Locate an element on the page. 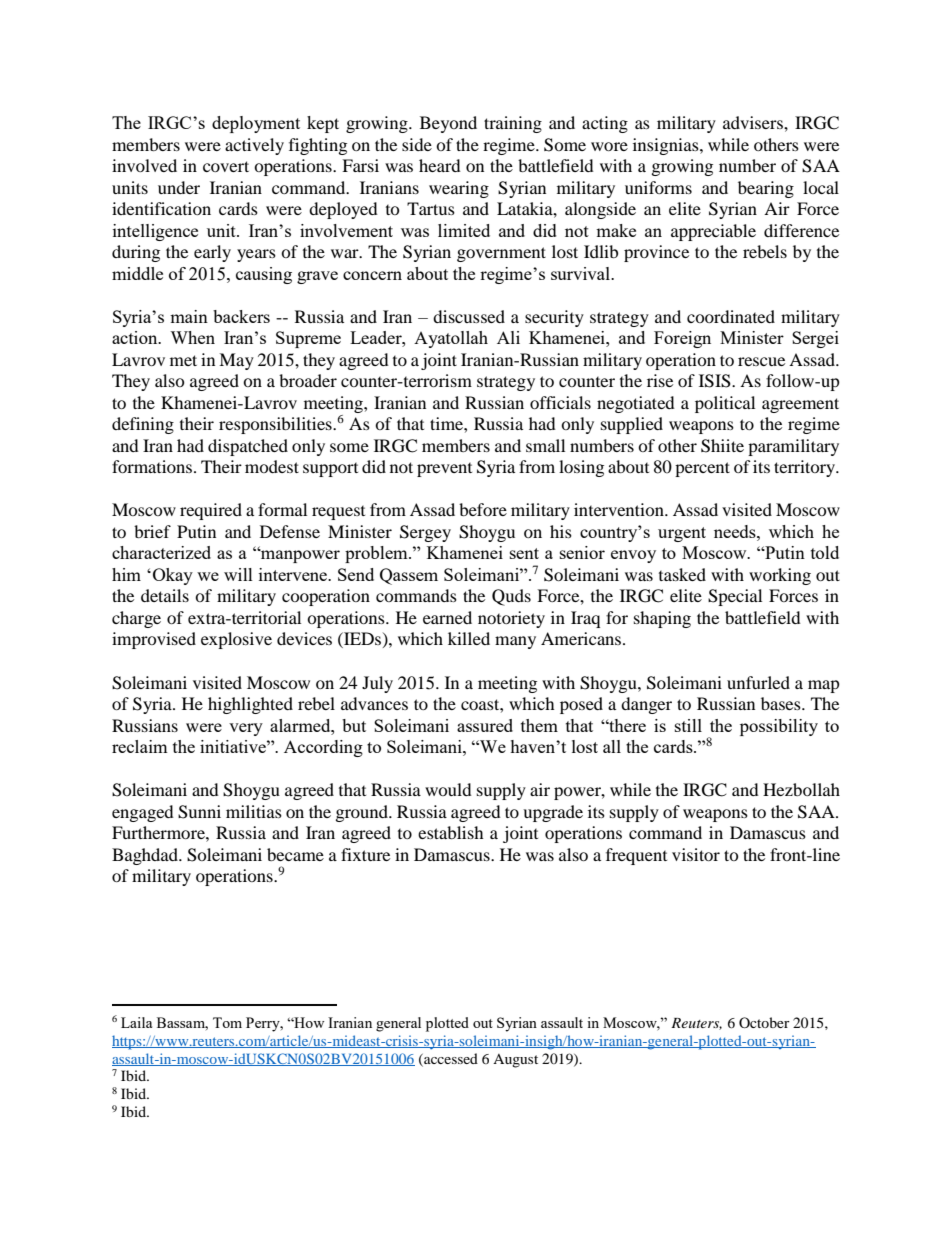 The width and height of the image is (952, 1233). October is located at coordinates (764, 1022).
